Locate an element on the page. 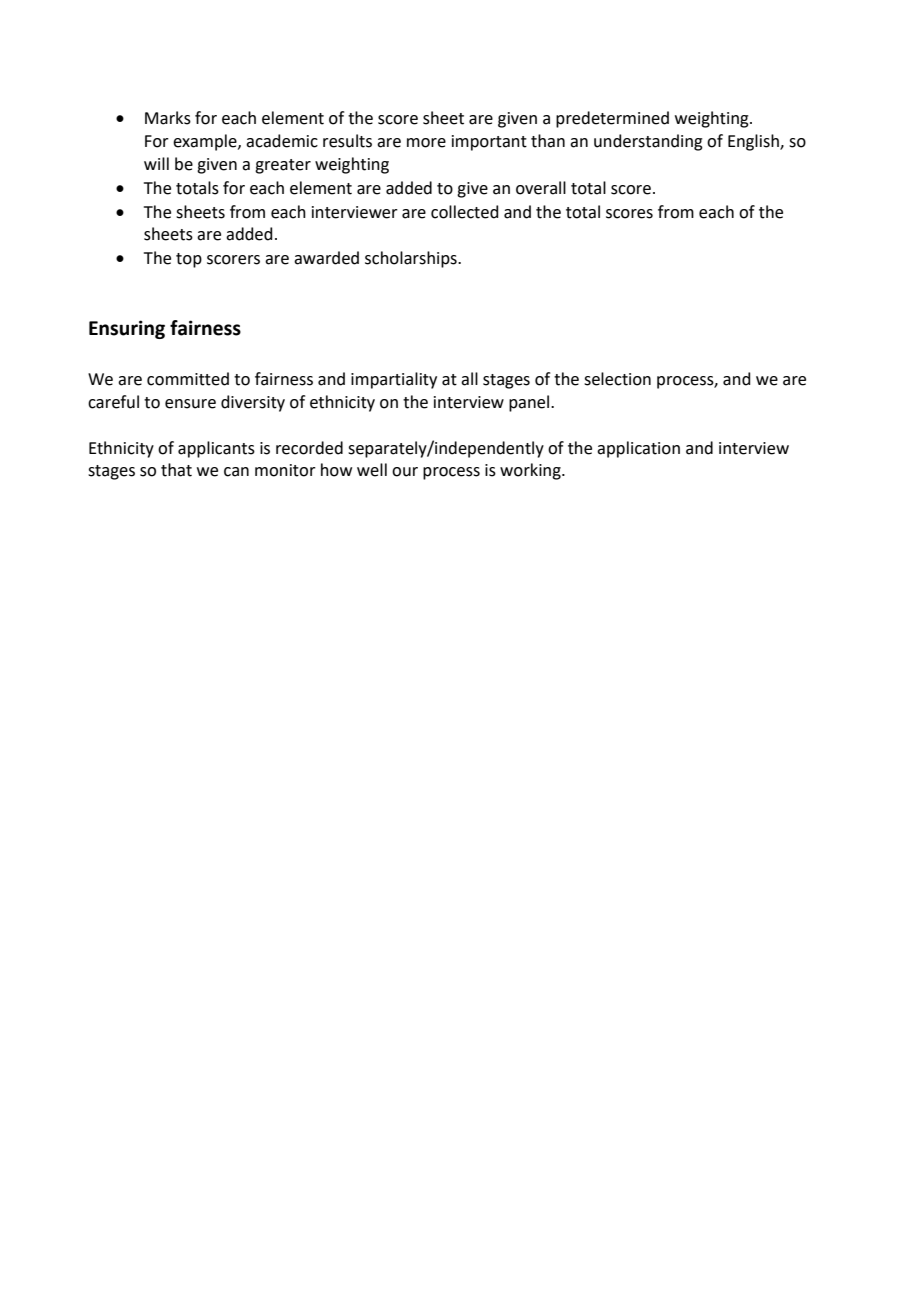  panel is located at coordinates (530, 403).
